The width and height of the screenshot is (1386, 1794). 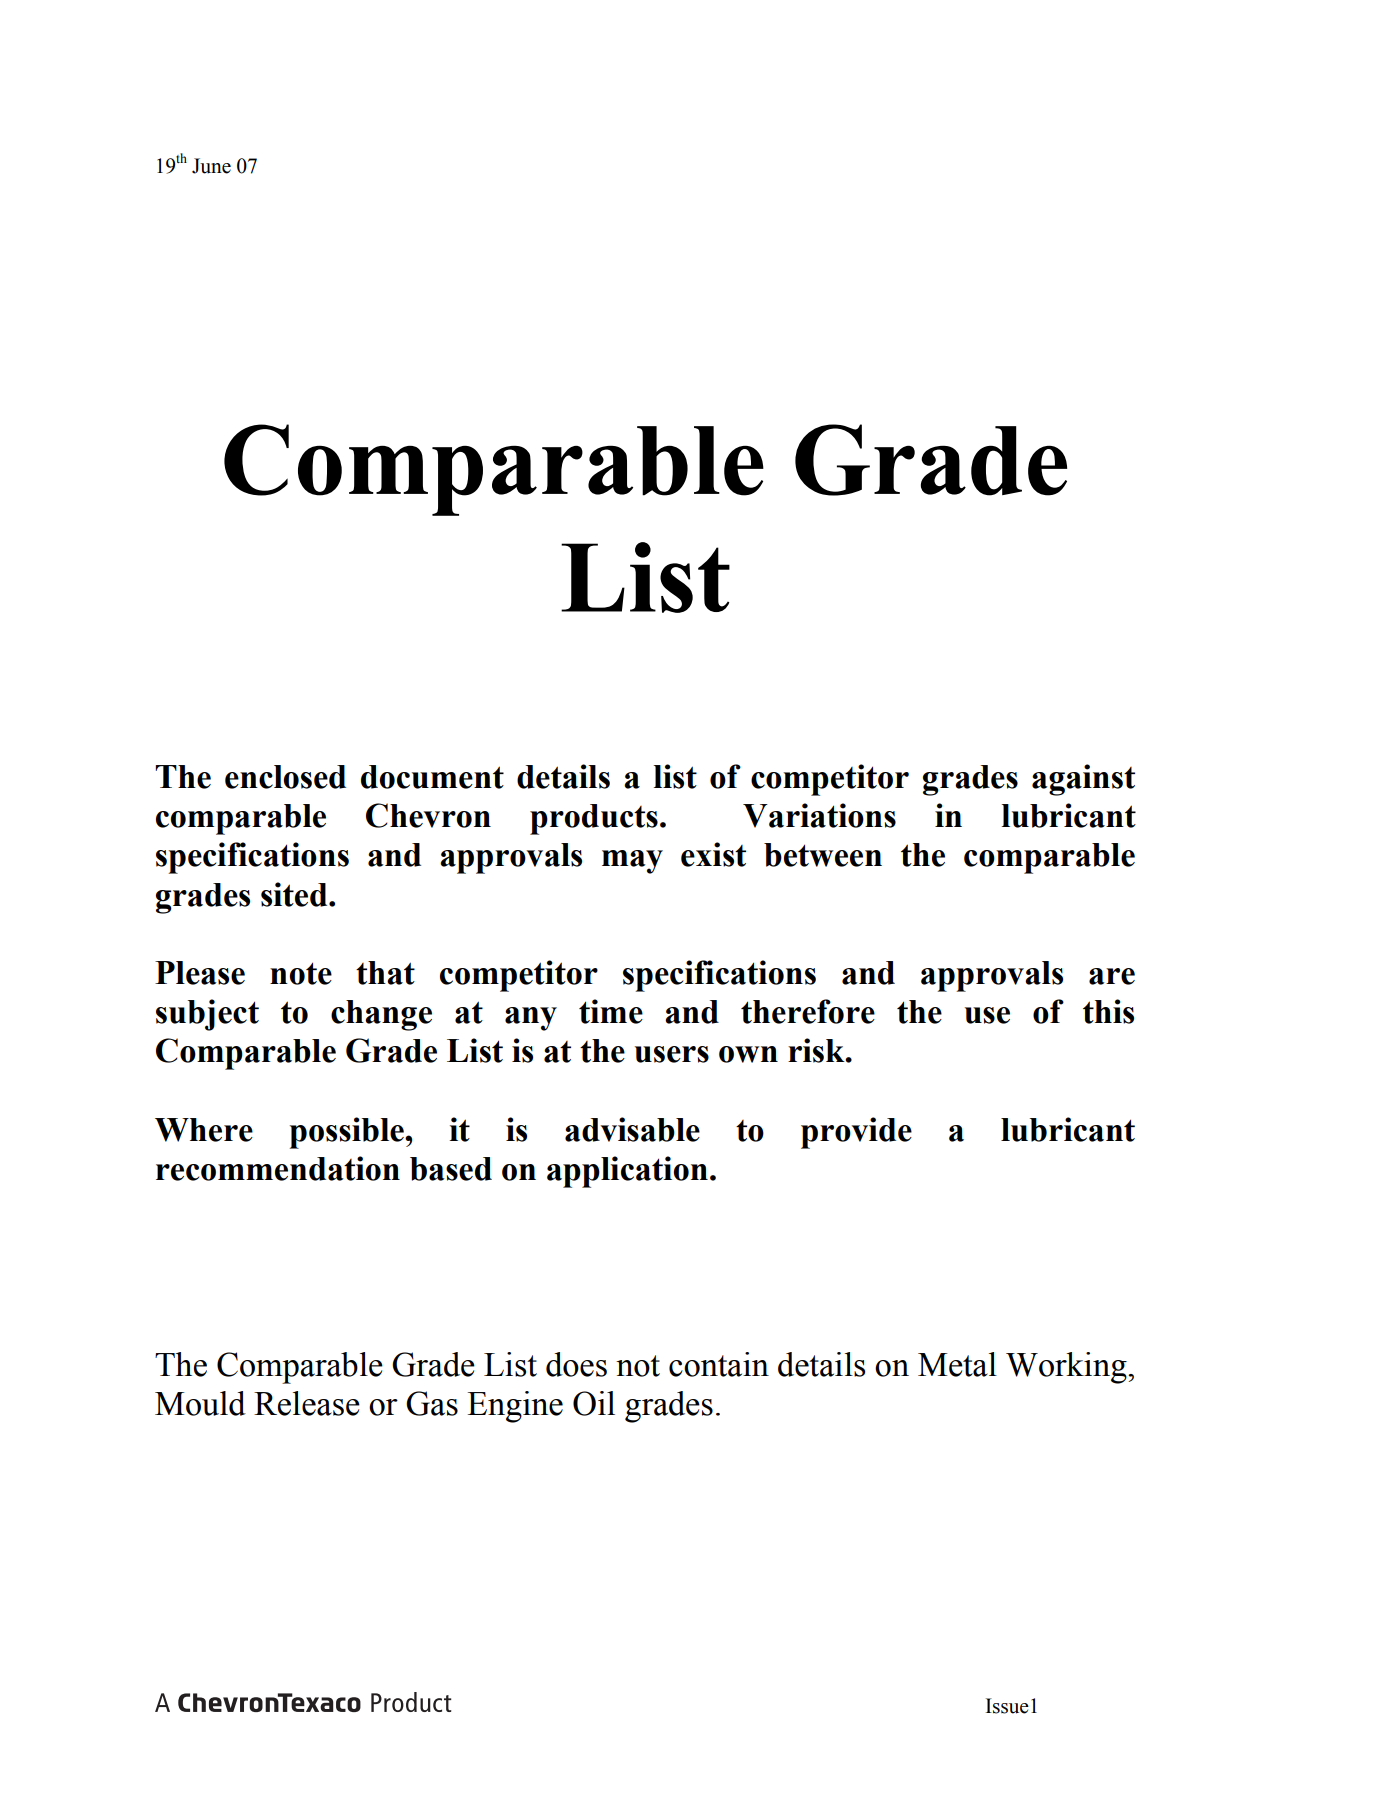 I want to click on exist, so click(x=713, y=854).
